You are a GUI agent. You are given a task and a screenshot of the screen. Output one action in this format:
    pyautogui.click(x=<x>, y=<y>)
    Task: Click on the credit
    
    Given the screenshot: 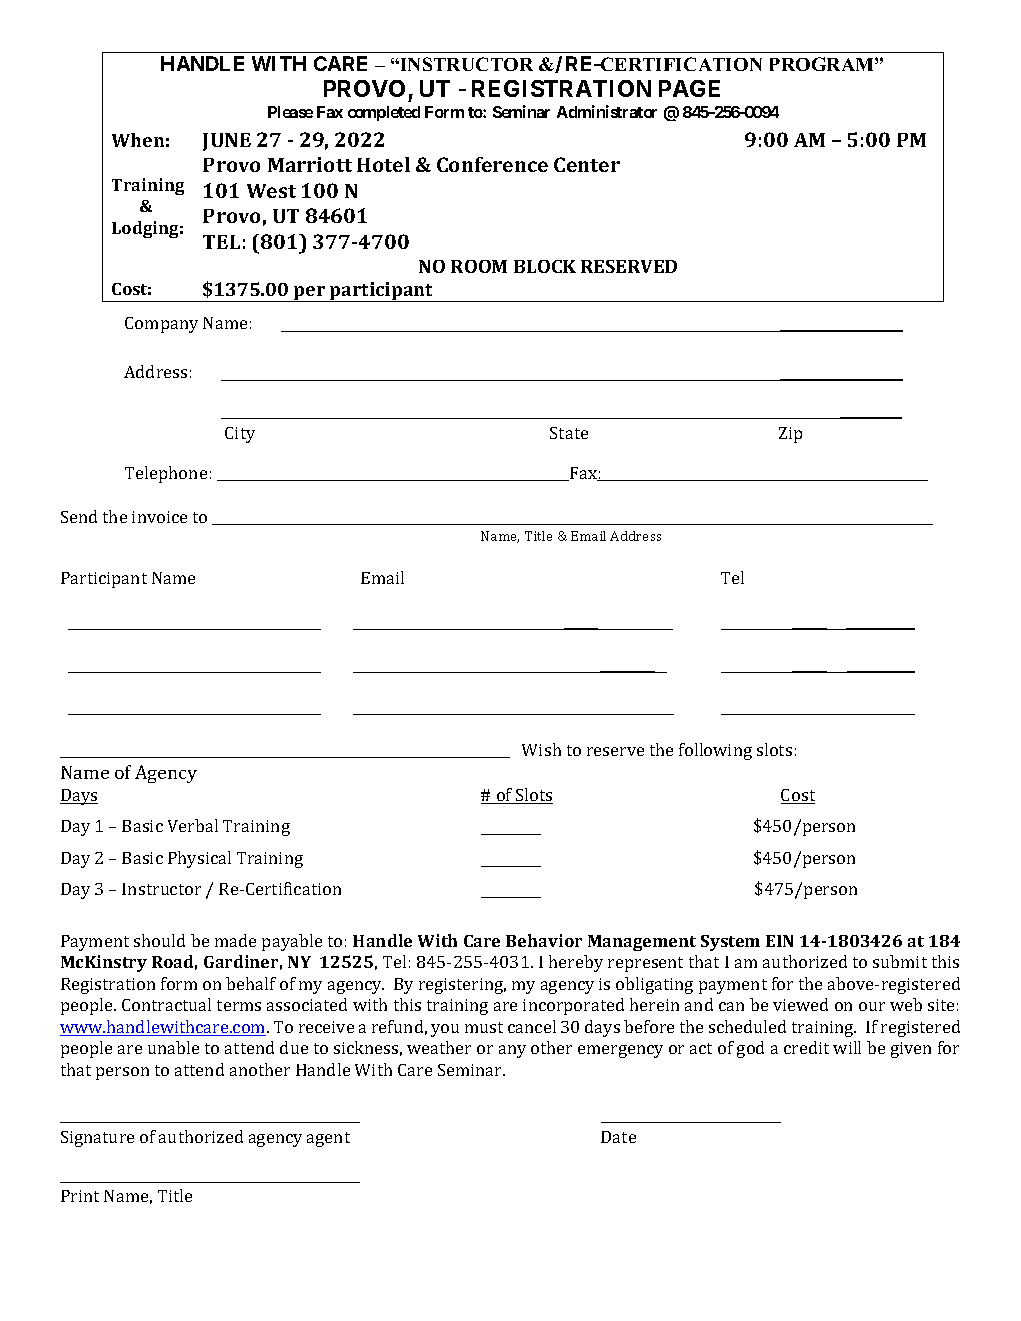 What is the action you would take?
    pyautogui.click(x=806, y=1047)
